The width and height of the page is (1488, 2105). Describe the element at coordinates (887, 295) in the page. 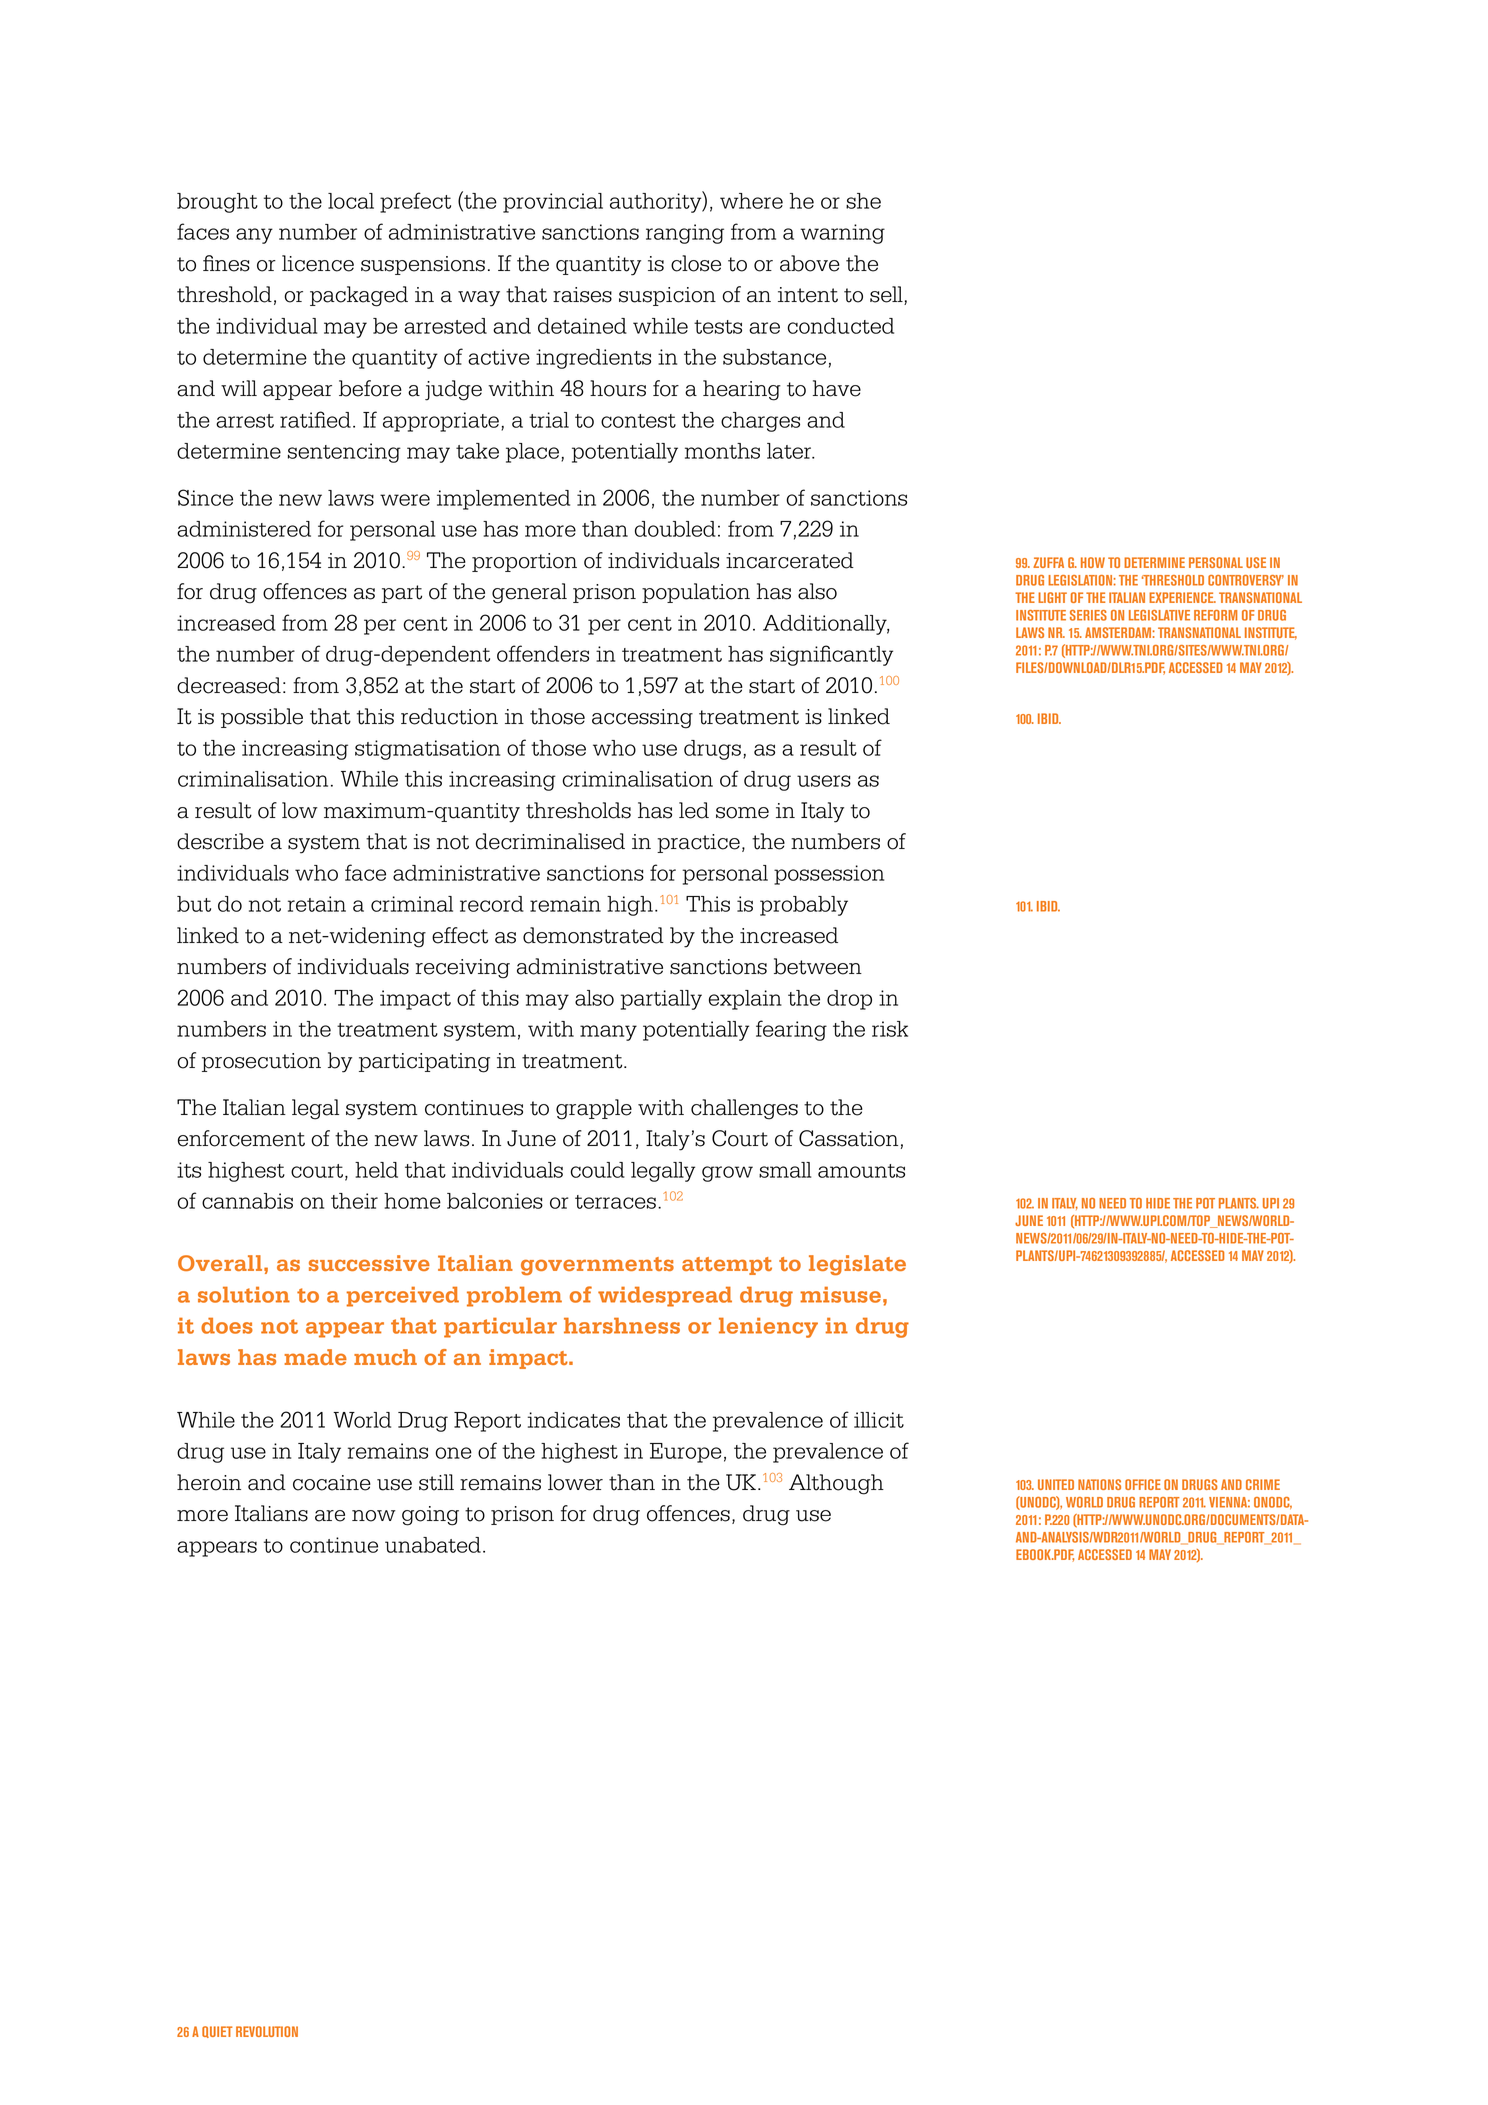

I see `sell` at that location.
